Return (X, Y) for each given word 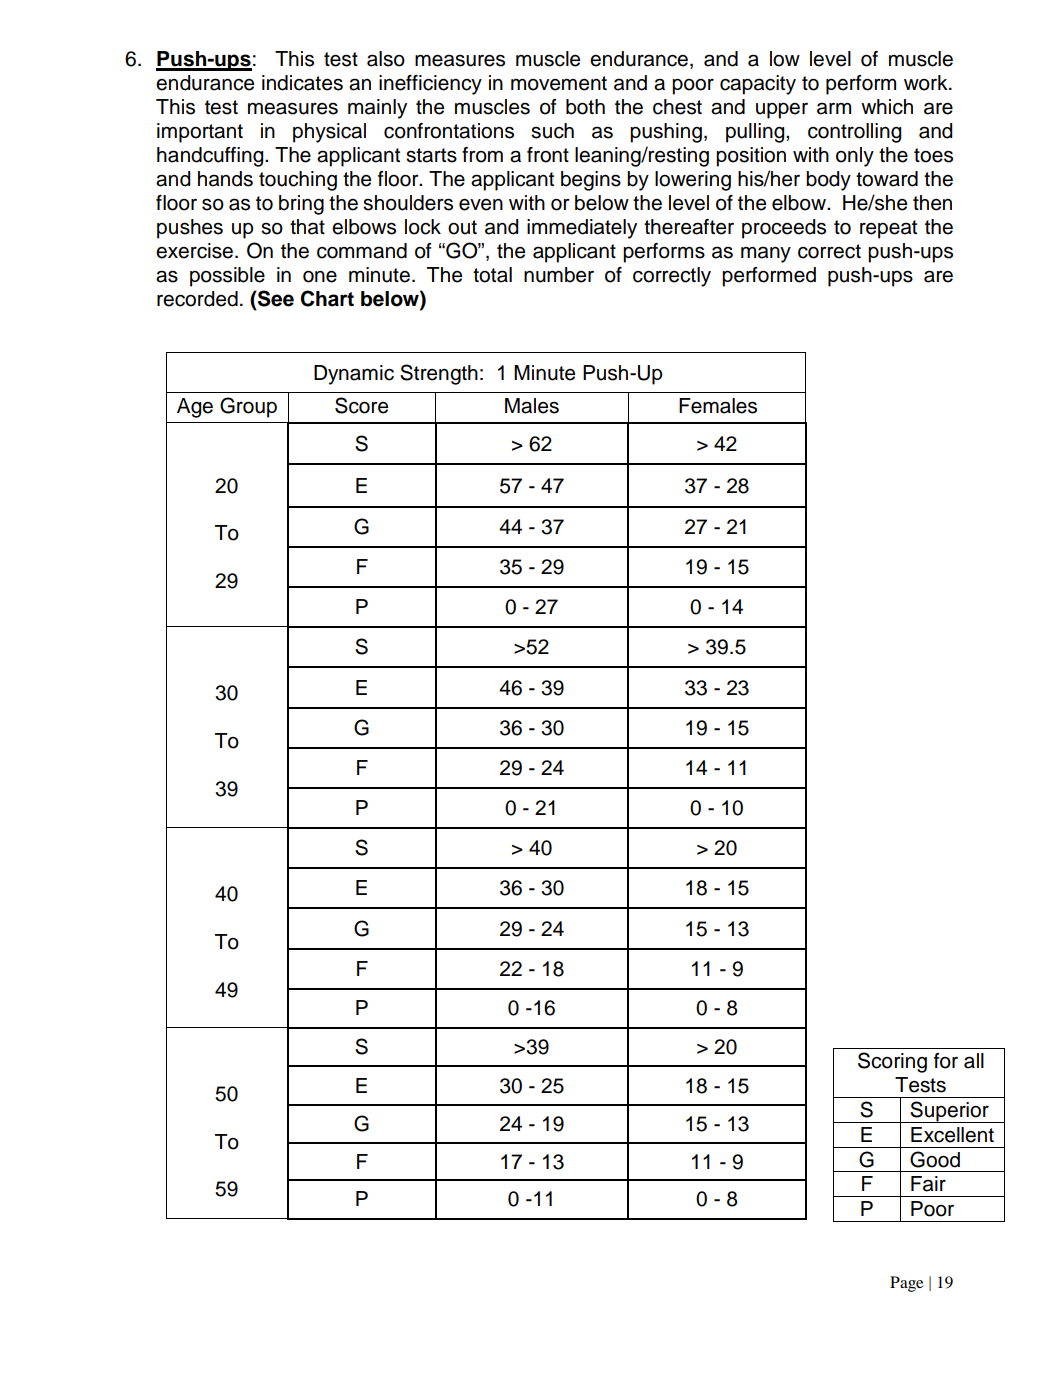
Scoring (892, 1062)
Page (906, 1284)
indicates (302, 83)
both (585, 107)
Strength (439, 374)
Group (248, 407)
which (887, 107)
